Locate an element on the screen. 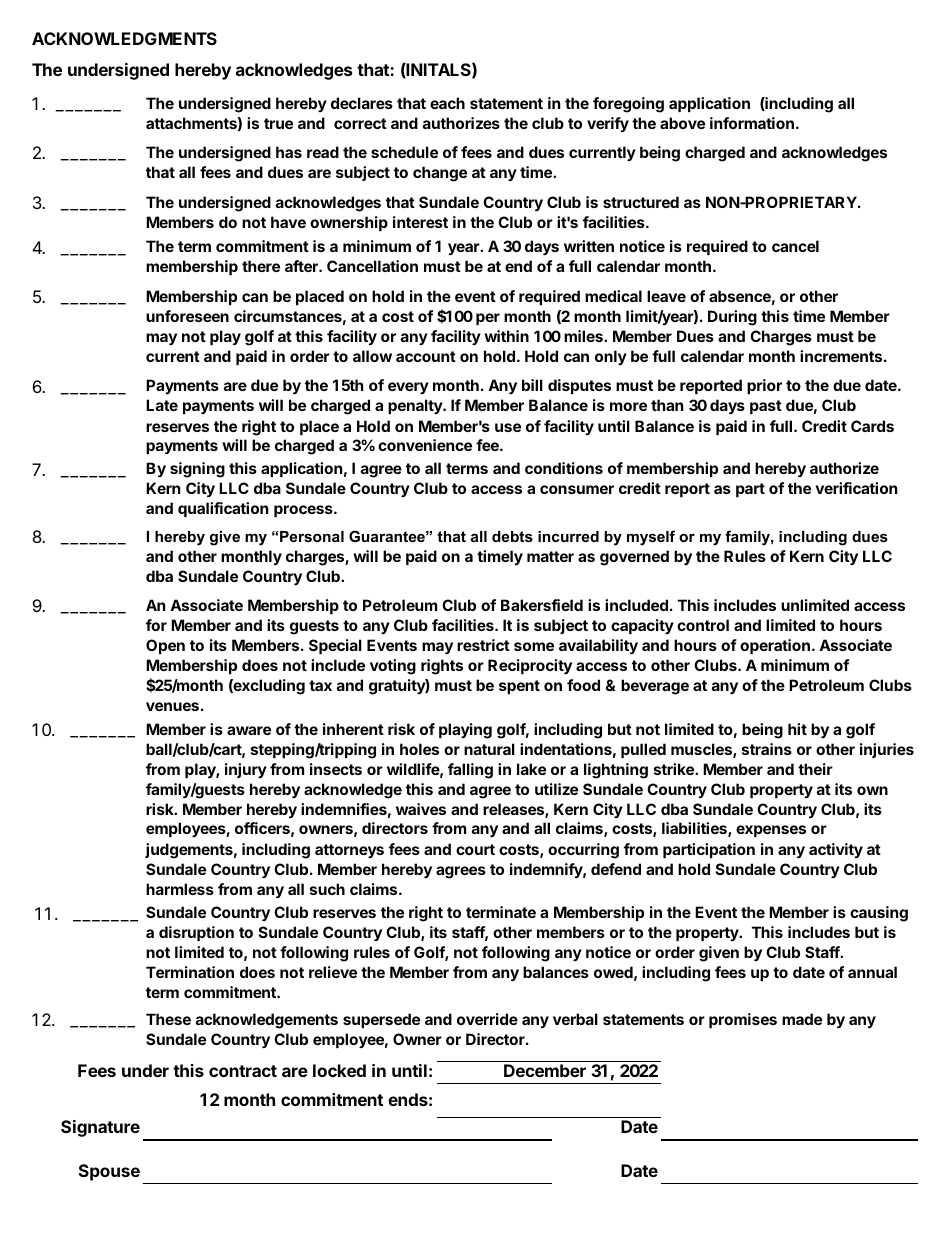 This screenshot has height=1233, width=952. within is located at coordinates (506, 336).
